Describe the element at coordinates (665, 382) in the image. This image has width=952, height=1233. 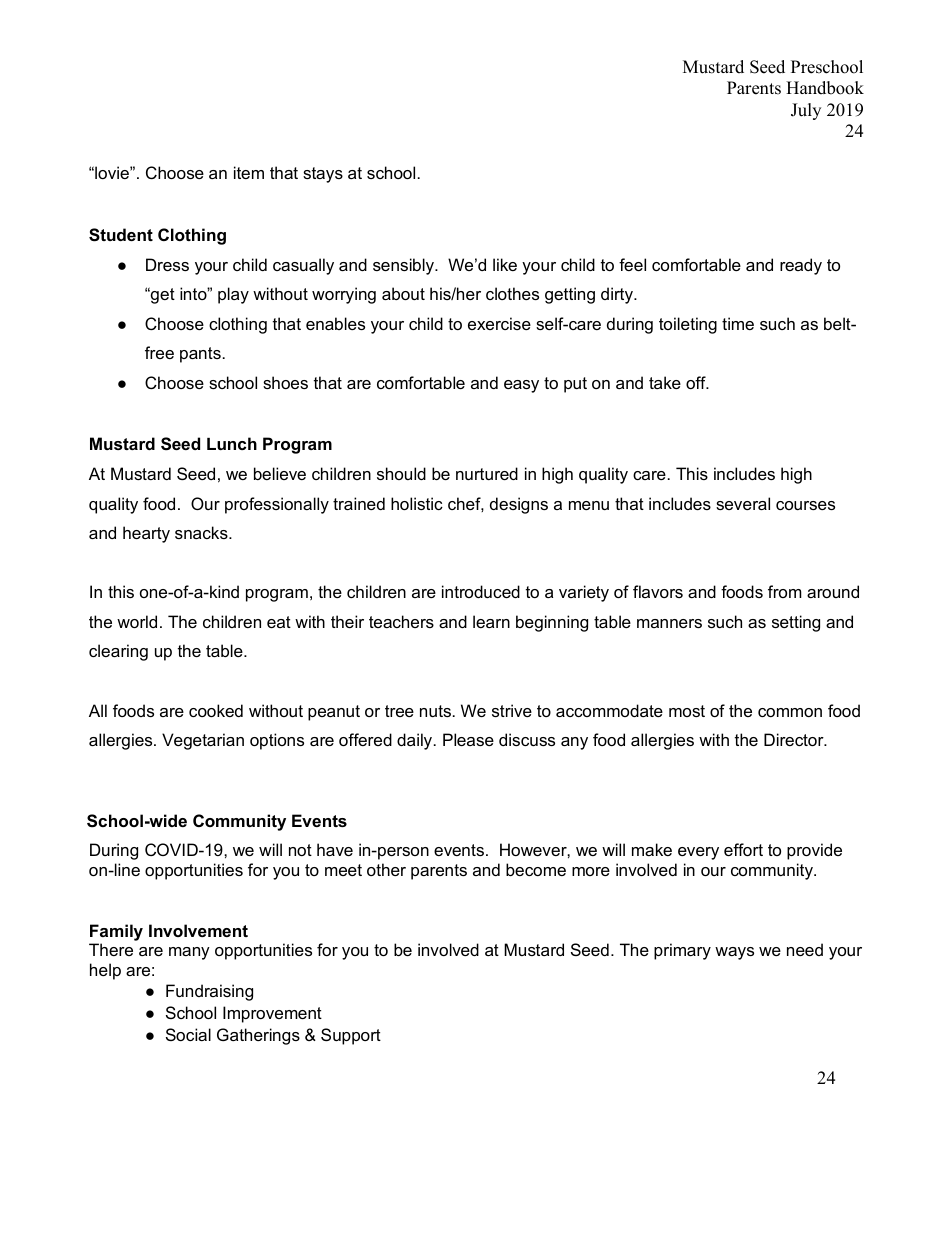
I see `take` at that location.
